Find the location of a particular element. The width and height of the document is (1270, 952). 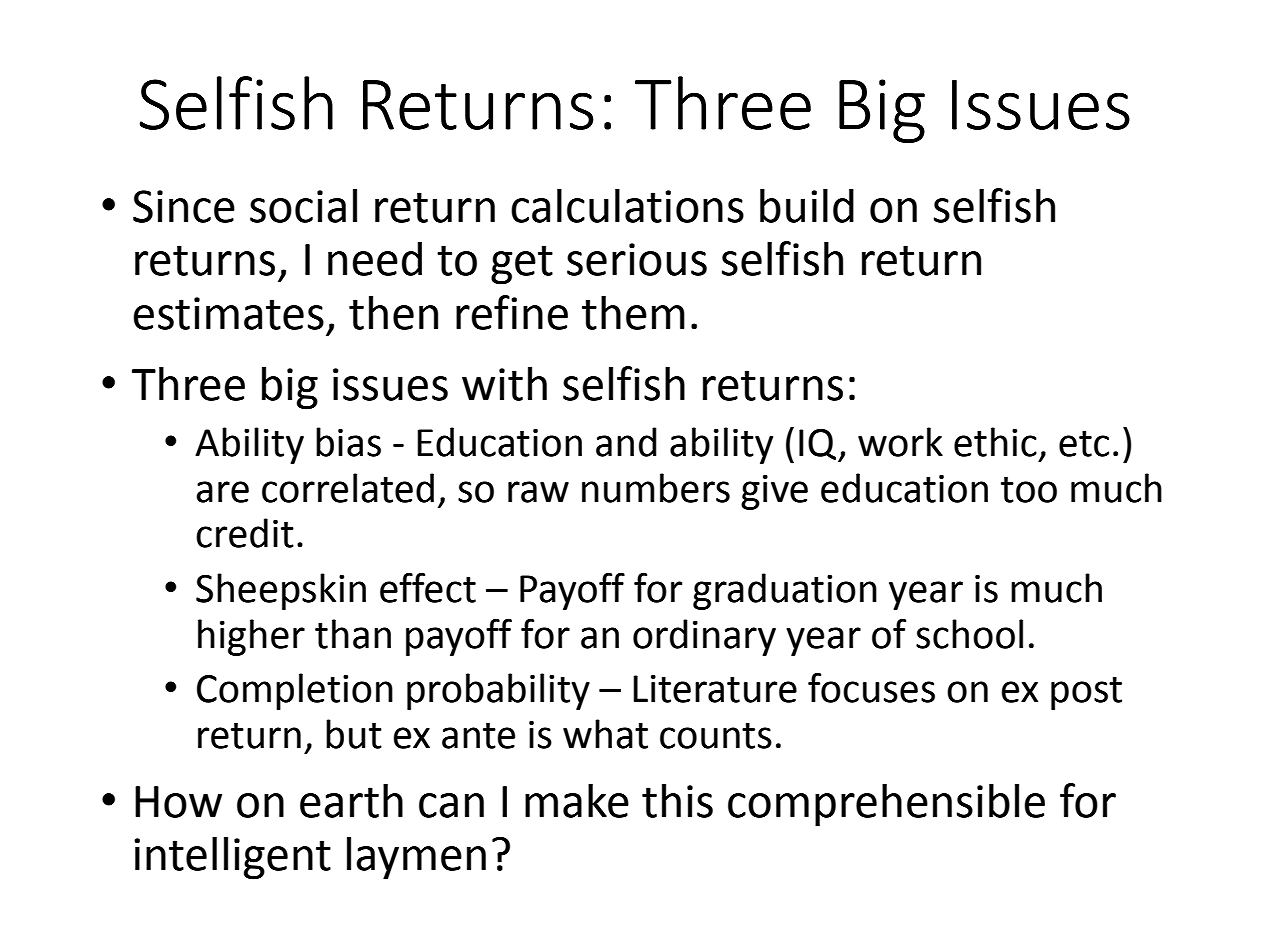

too is located at coordinates (1029, 490).
